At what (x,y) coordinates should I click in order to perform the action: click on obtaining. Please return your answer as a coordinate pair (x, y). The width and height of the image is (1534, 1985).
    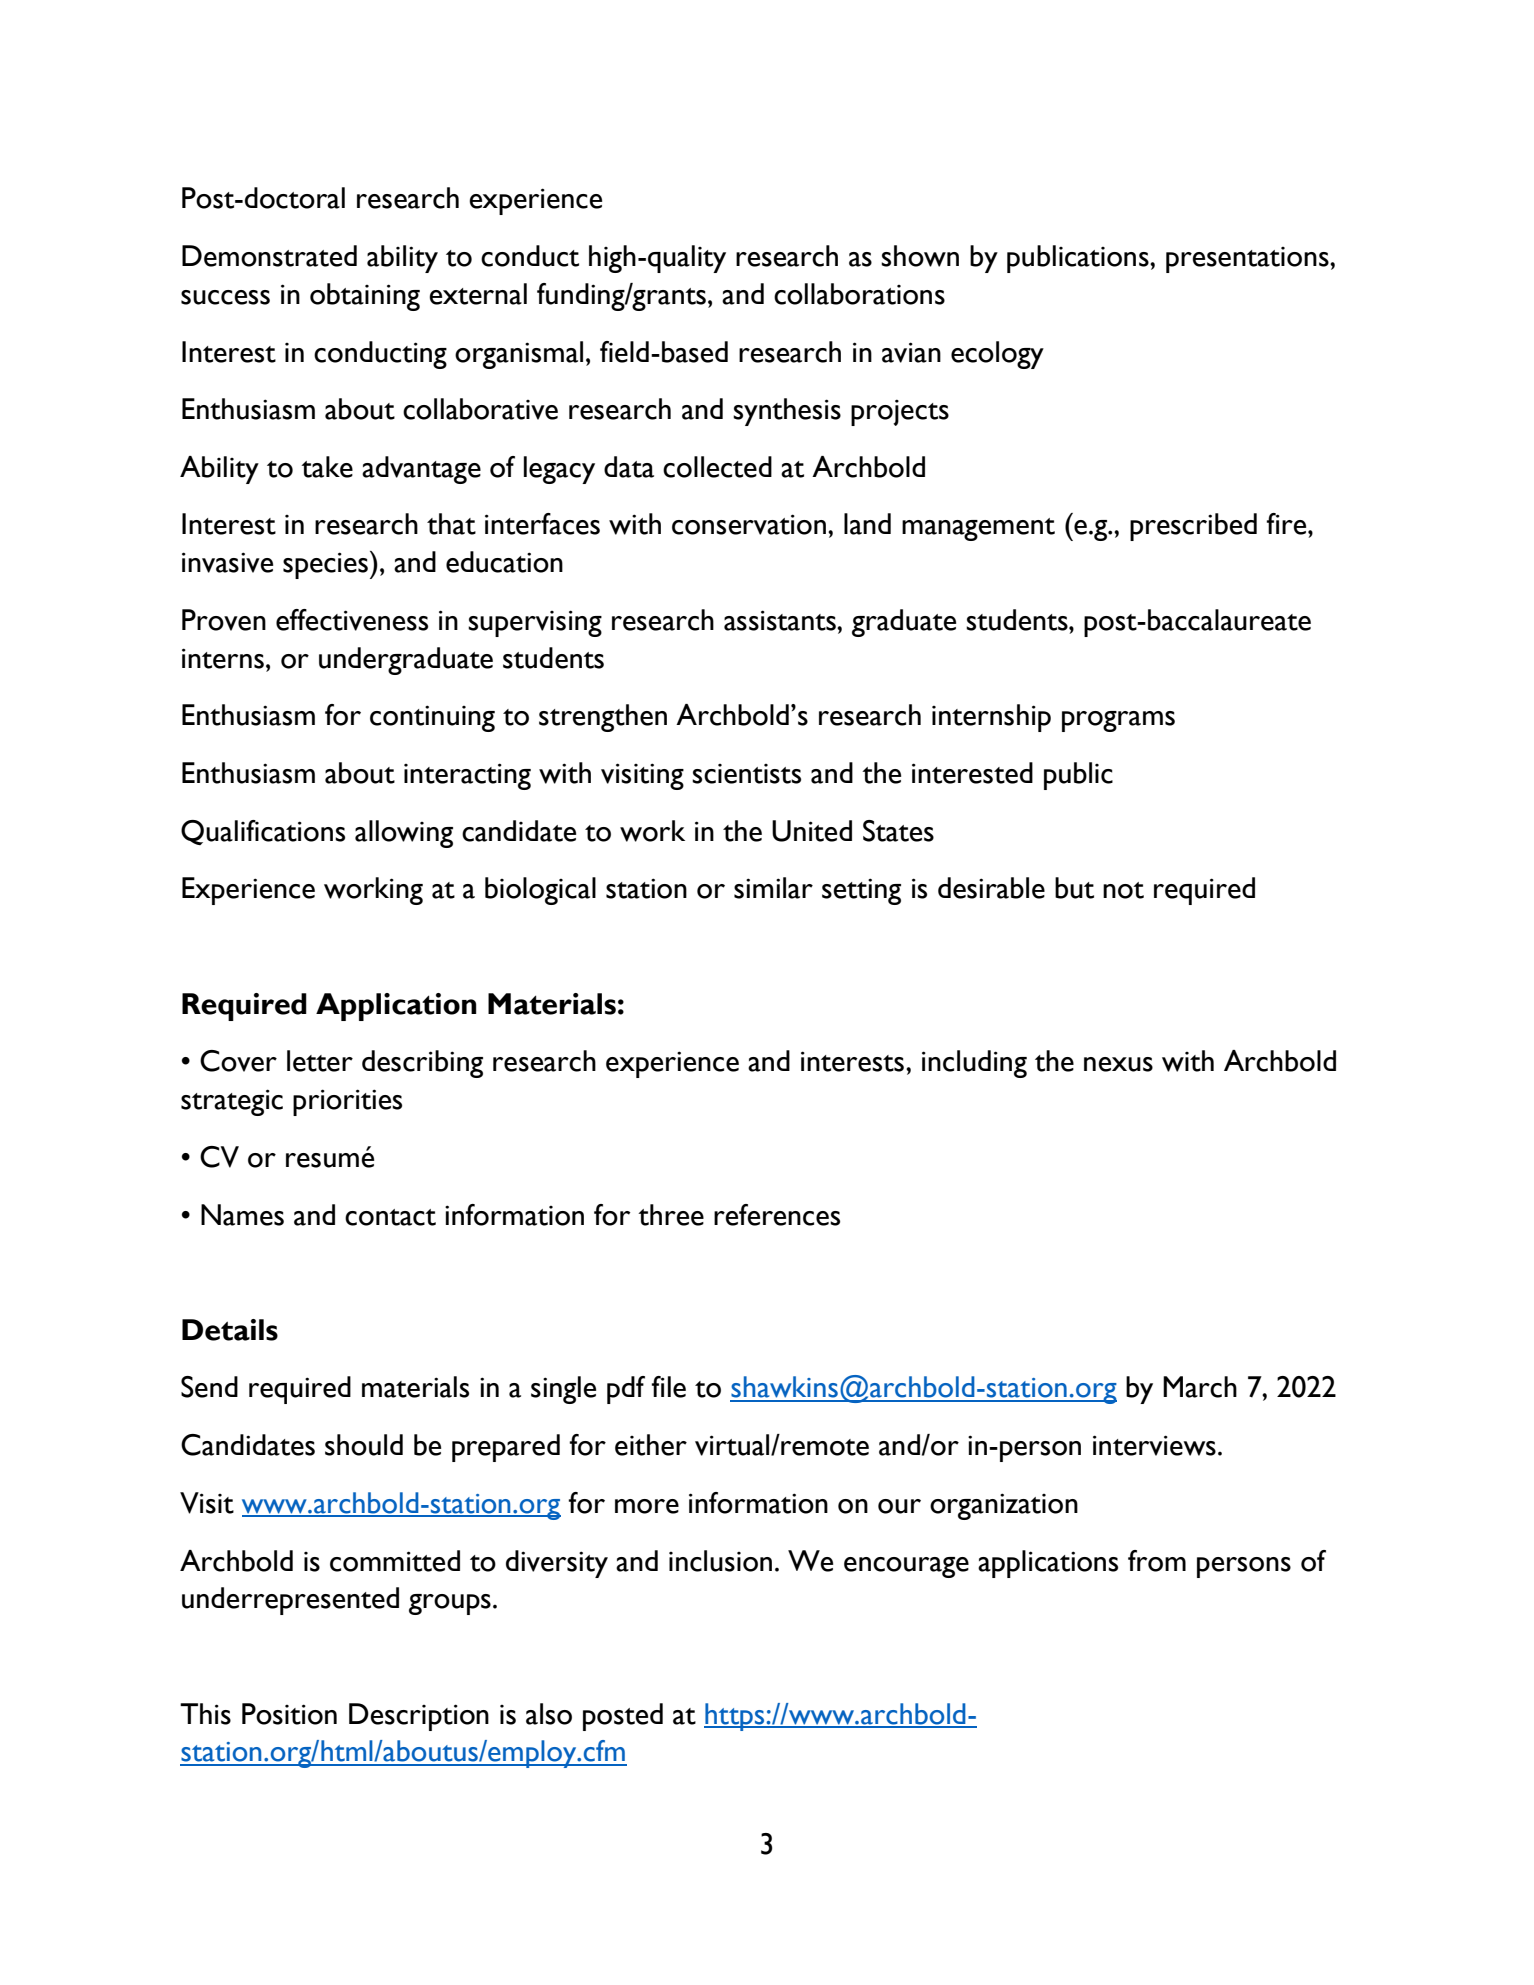
    Looking at the image, I should click on (365, 297).
